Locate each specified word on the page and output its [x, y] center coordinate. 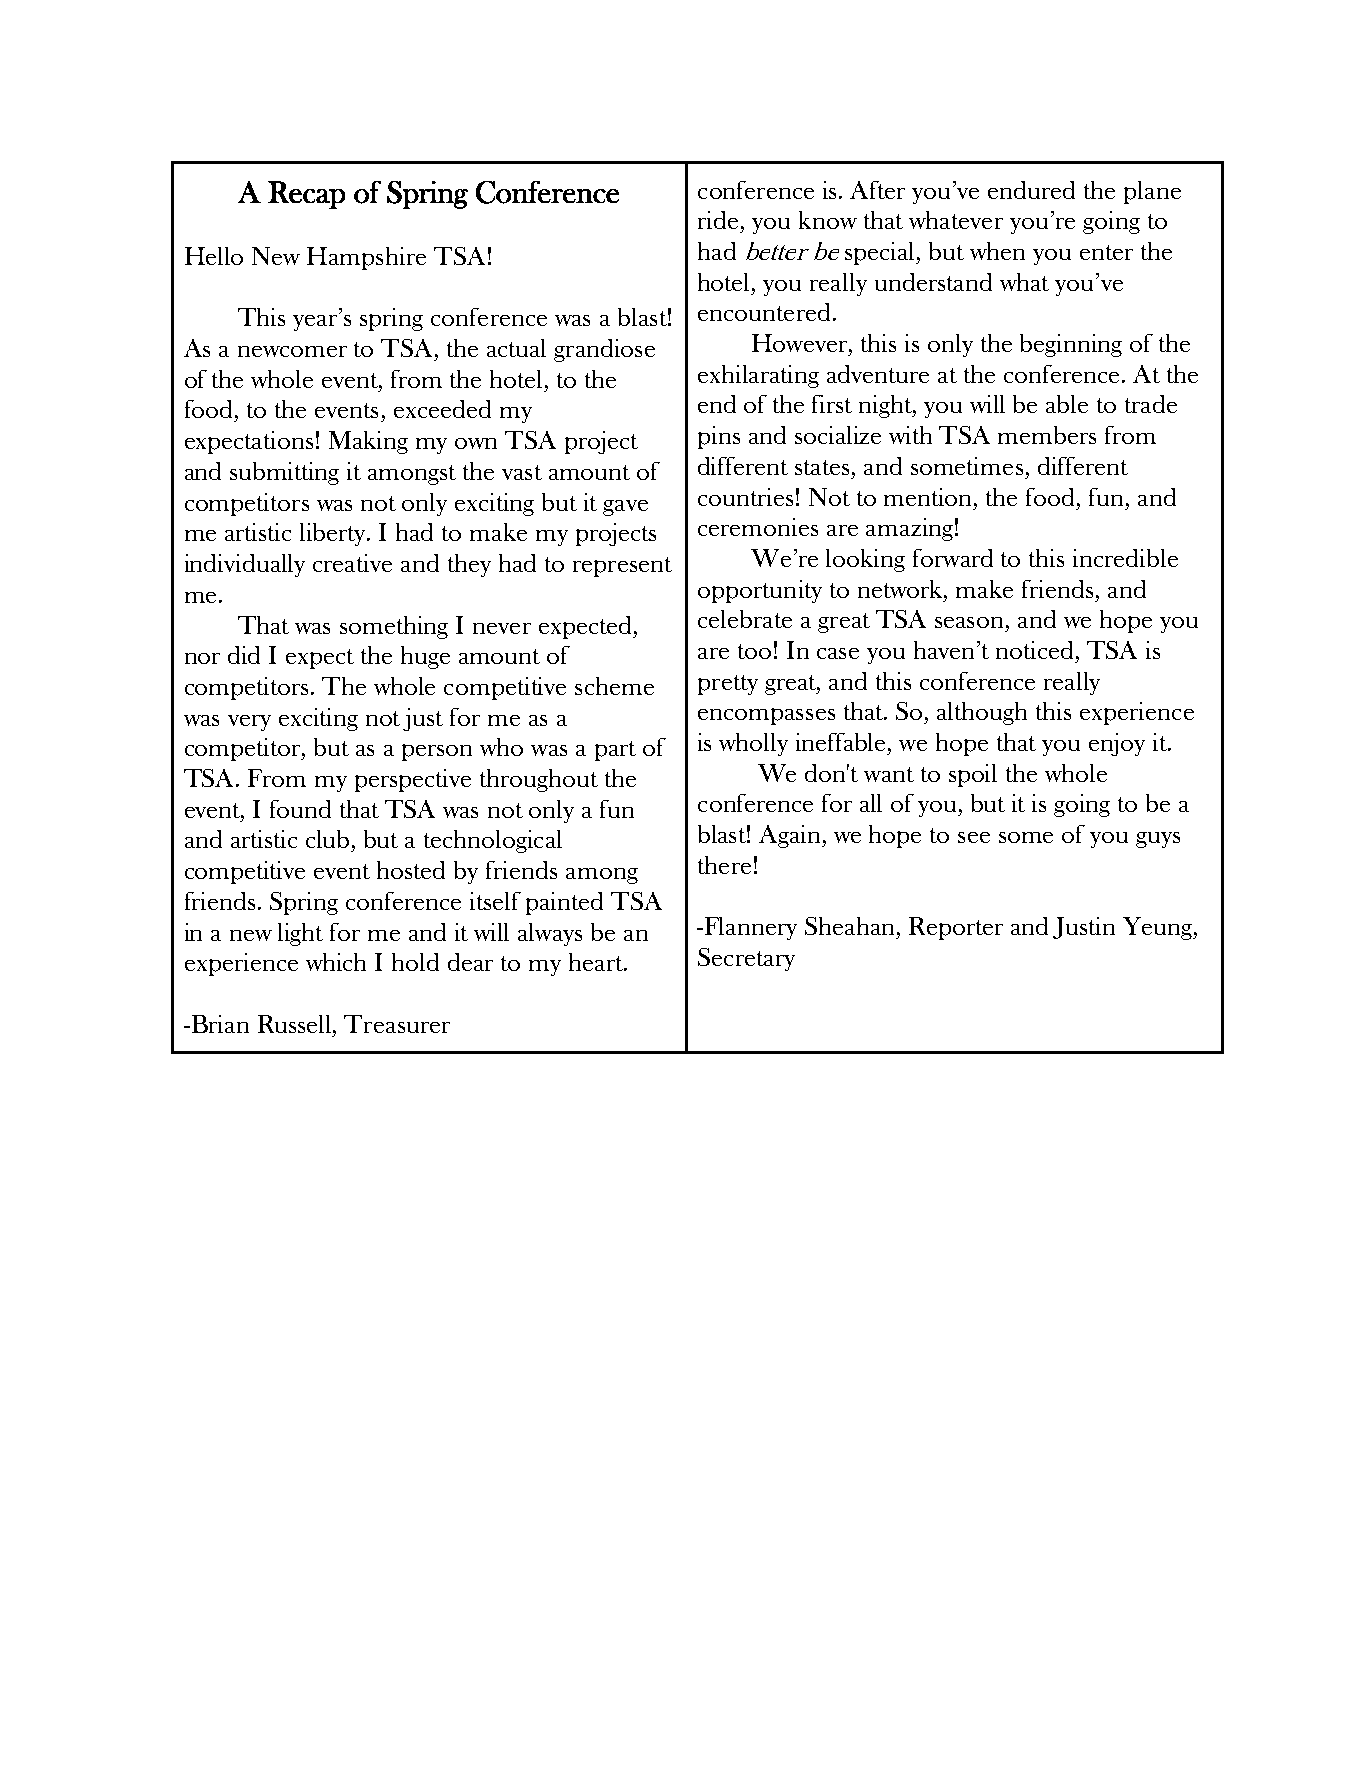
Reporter [956, 928]
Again [791, 836]
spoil [973, 775]
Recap [306, 195]
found [300, 809]
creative [352, 563]
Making [368, 442]
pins [719, 437]
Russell [296, 1024]
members [1047, 435]
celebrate [745, 619]
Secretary [746, 959]
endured [1031, 190]
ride [718, 220]
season [969, 622]
